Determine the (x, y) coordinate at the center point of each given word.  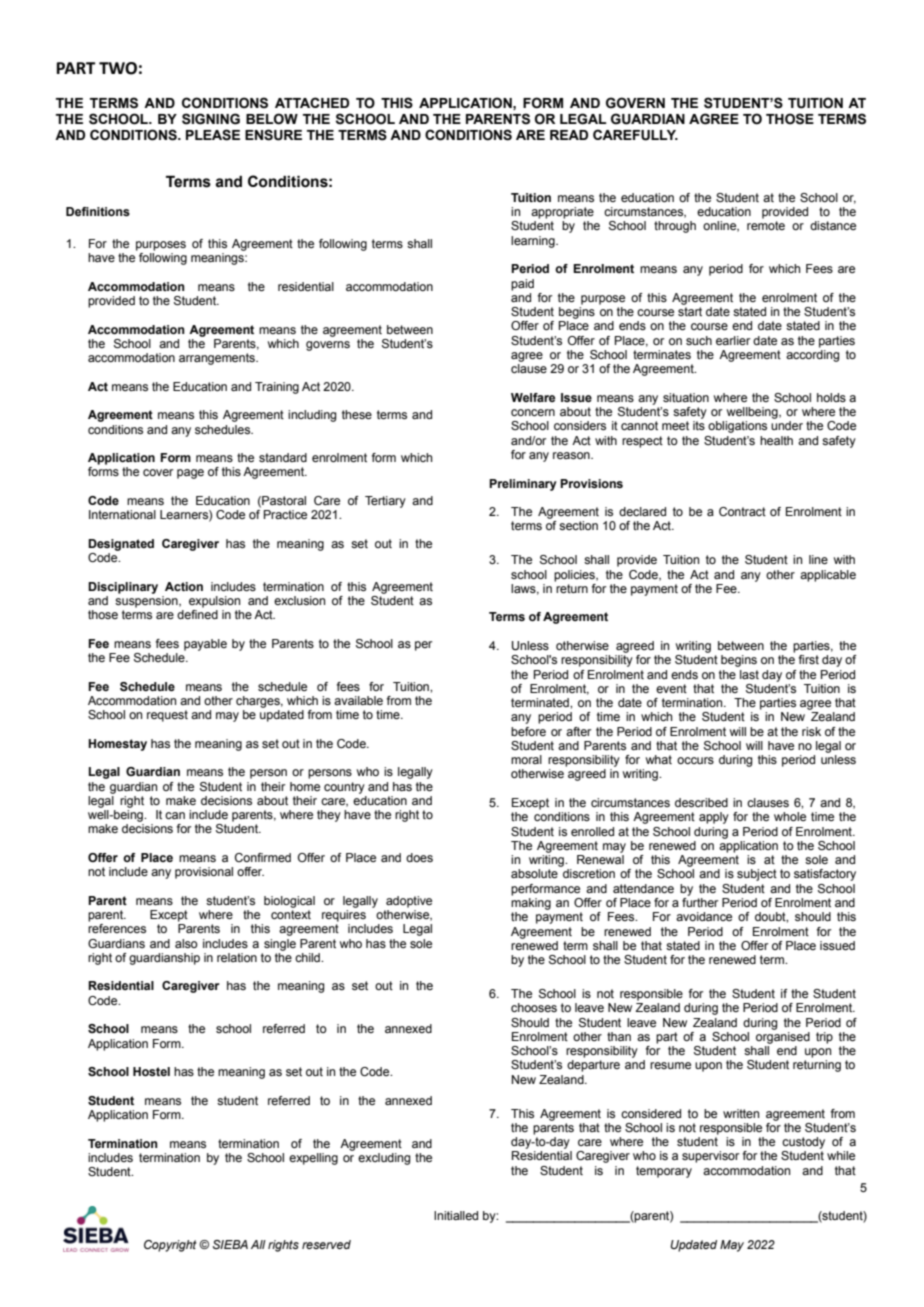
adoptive (409, 902)
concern (533, 412)
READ (569, 135)
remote (766, 225)
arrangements (218, 359)
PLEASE (213, 135)
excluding (384, 1159)
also (186, 943)
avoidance (704, 916)
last (749, 674)
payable (205, 645)
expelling (313, 1159)
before (528, 731)
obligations (737, 427)
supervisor (710, 1157)
